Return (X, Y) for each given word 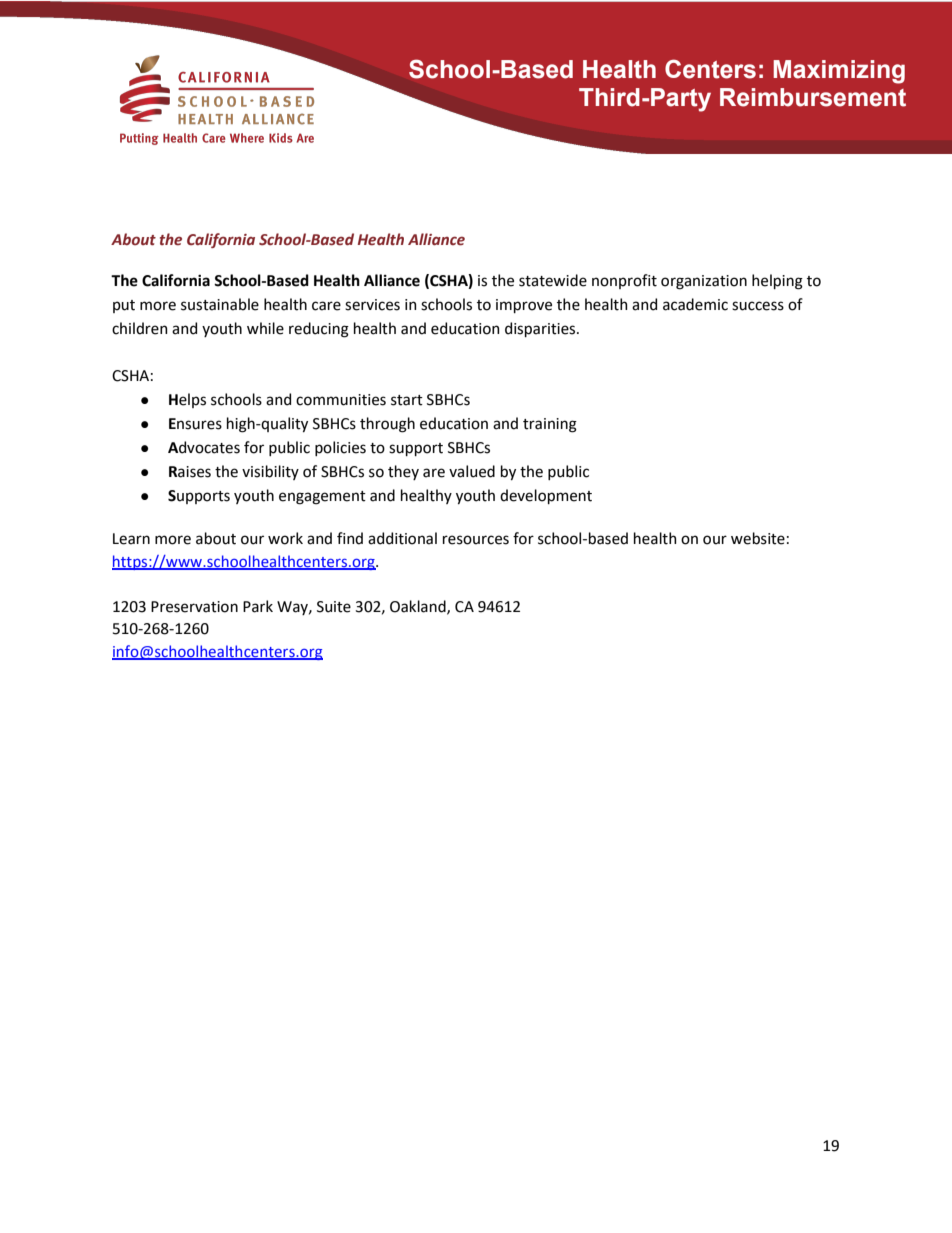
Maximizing (839, 72)
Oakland (419, 607)
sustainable (220, 304)
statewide (553, 280)
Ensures (195, 424)
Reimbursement (813, 97)
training (550, 425)
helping (777, 282)
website (758, 538)
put (124, 306)
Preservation (194, 607)
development (546, 496)
